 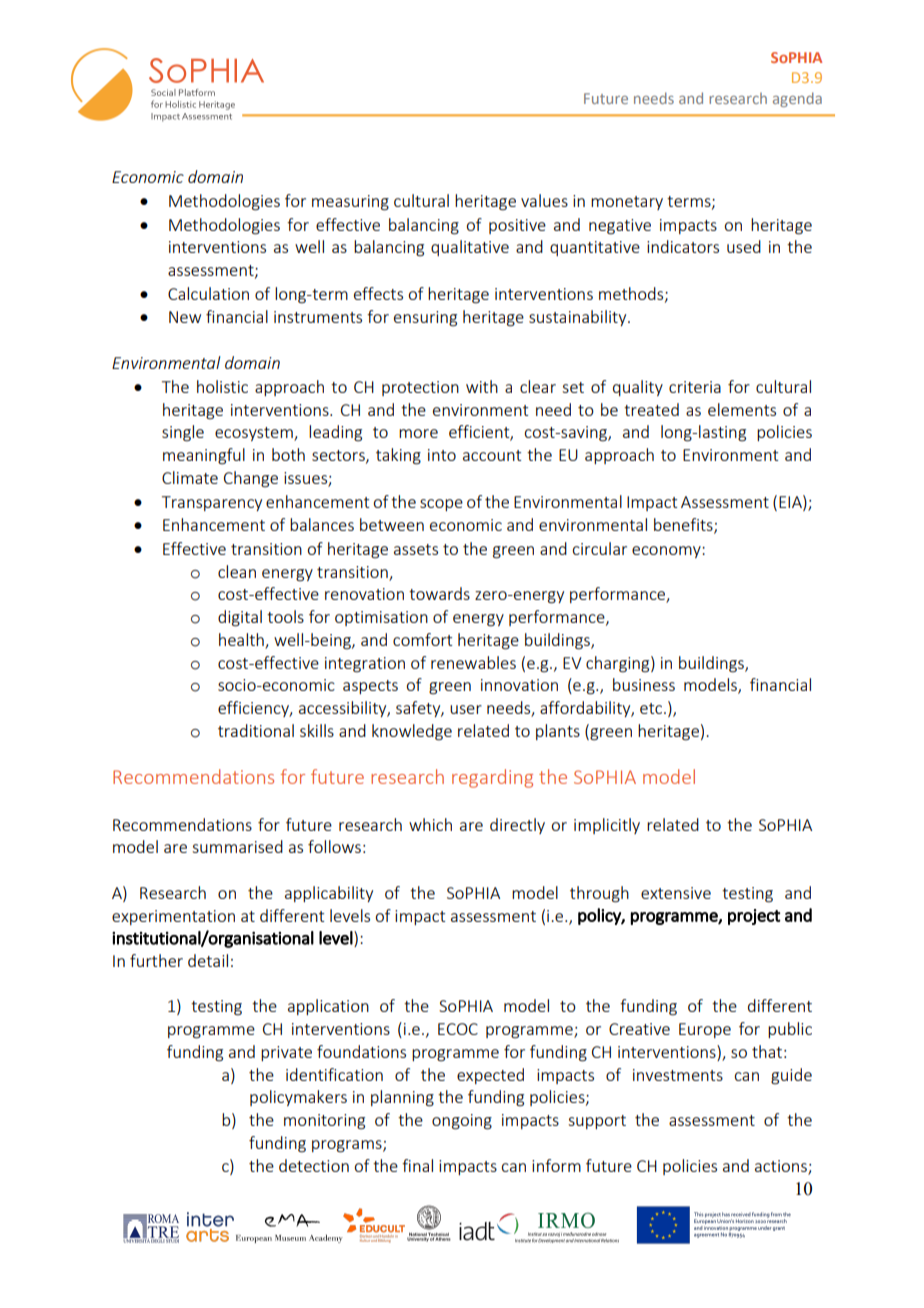 I want to click on criteria, so click(x=695, y=387).
